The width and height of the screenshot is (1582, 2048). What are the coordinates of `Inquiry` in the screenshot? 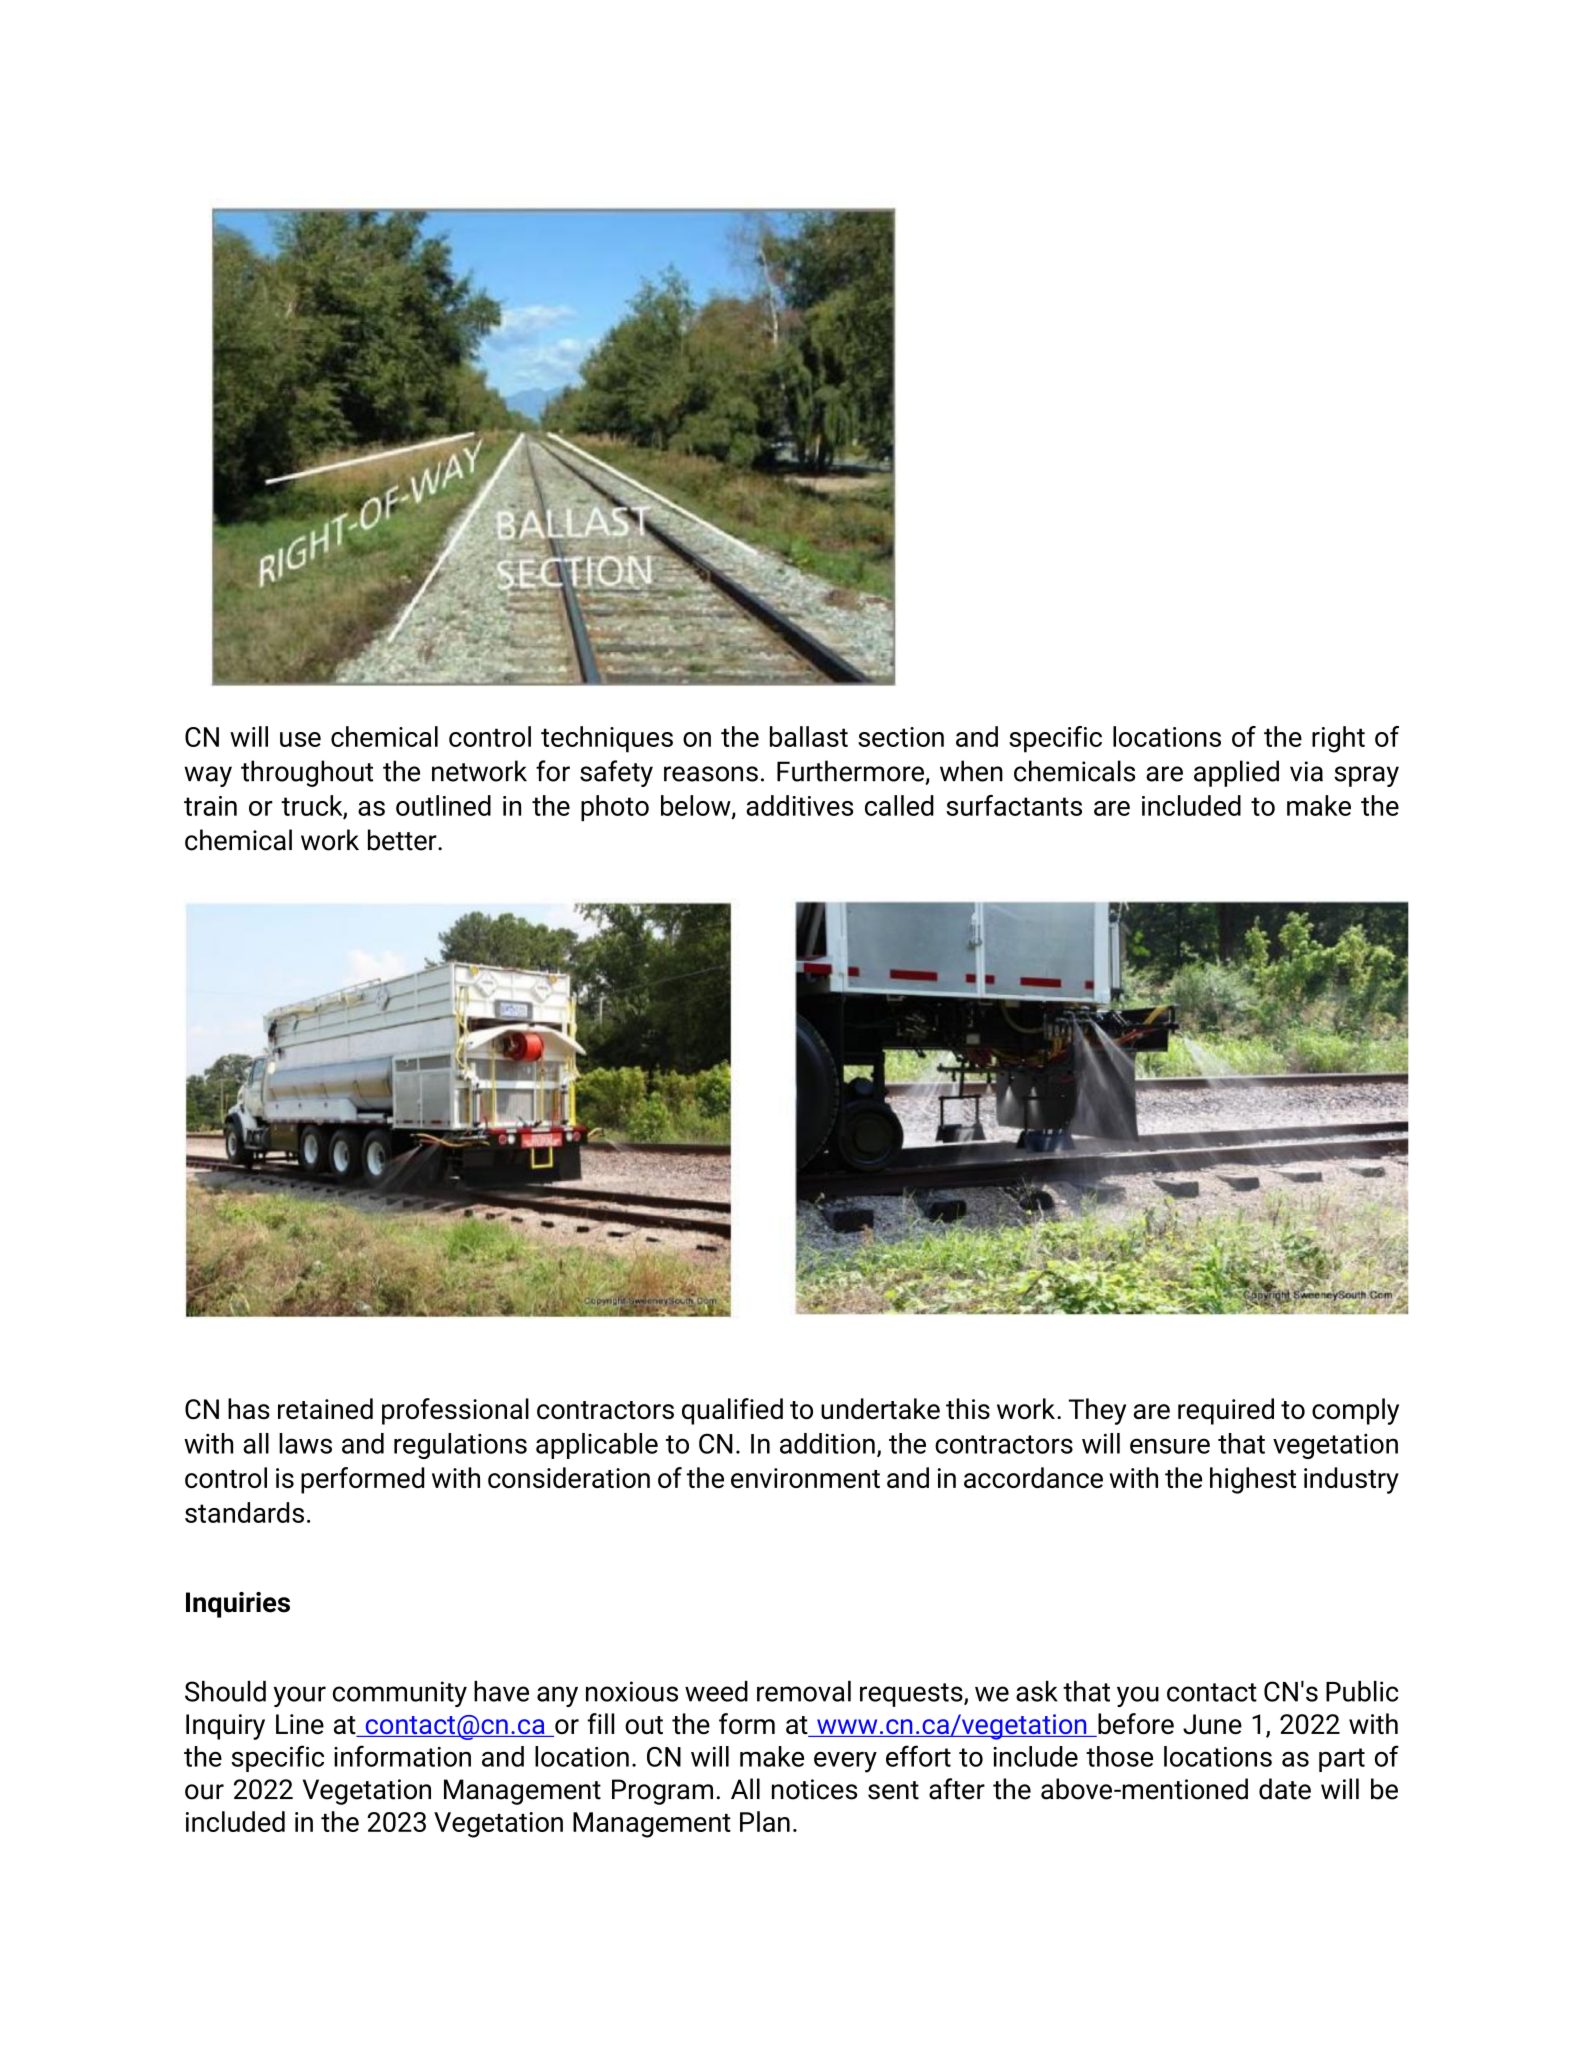 It's located at (225, 1727).
